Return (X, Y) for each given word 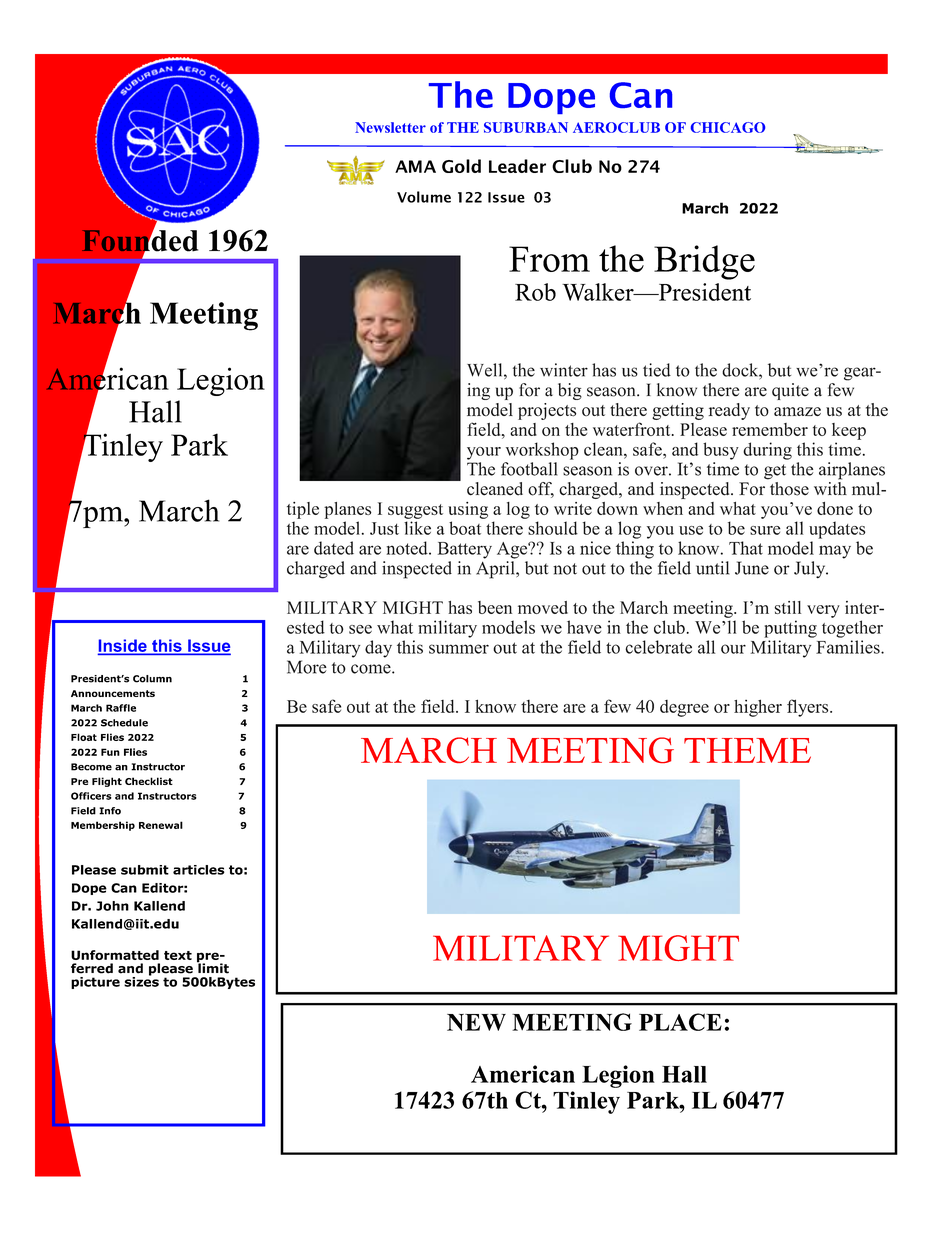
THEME (747, 750)
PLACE (680, 1022)
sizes (141, 980)
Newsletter (390, 127)
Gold (461, 166)
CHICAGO (728, 127)
